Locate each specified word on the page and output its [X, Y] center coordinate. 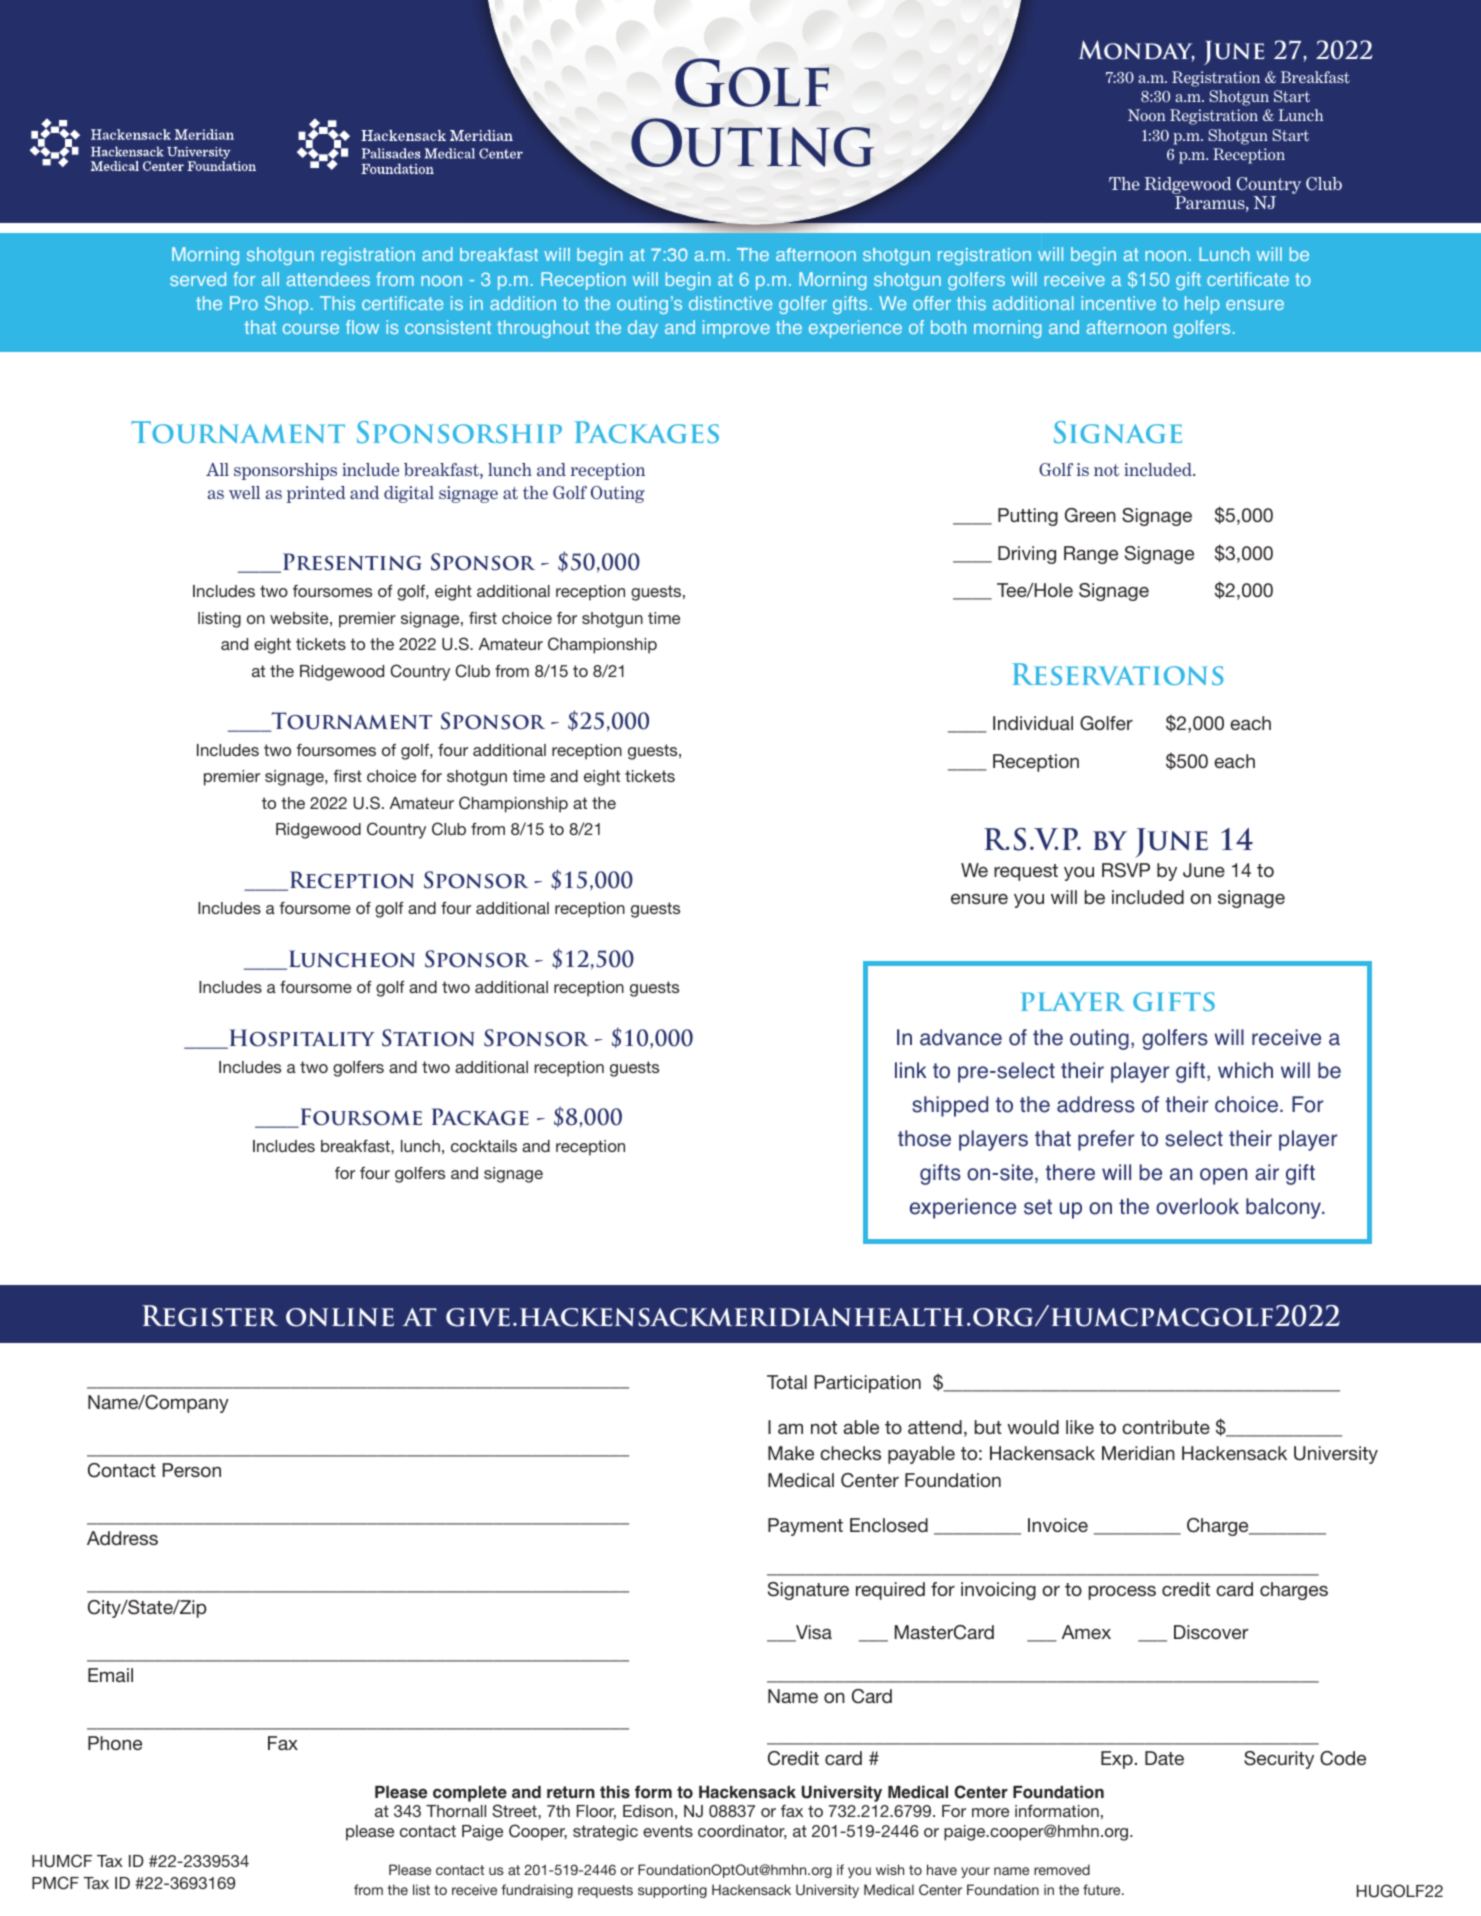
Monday [1137, 51]
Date [1164, 1758]
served [198, 279]
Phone [115, 1743]
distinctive [730, 303]
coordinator [742, 1832]
